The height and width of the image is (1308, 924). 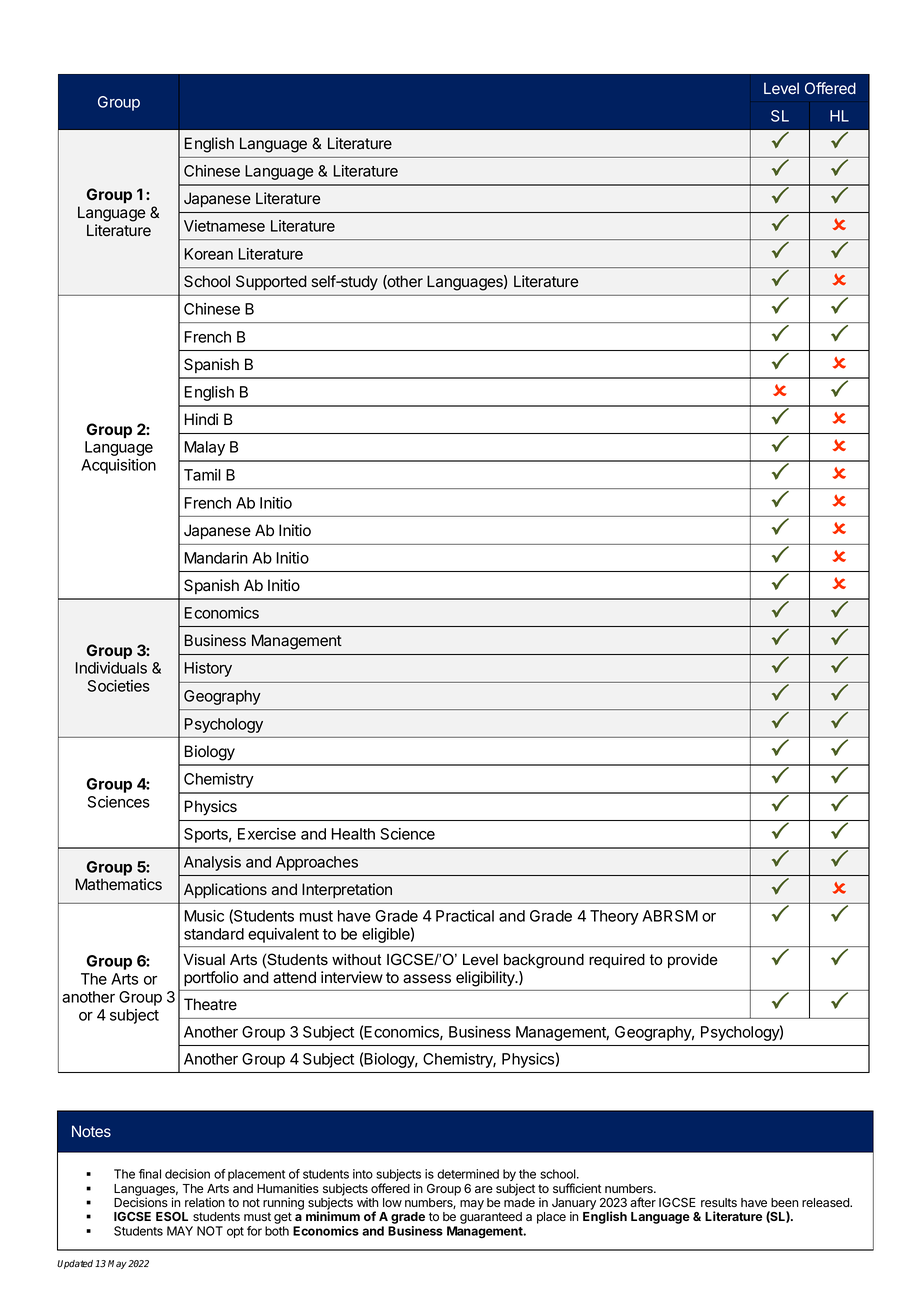 I want to click on Korean, so click(x=209, y=254).
